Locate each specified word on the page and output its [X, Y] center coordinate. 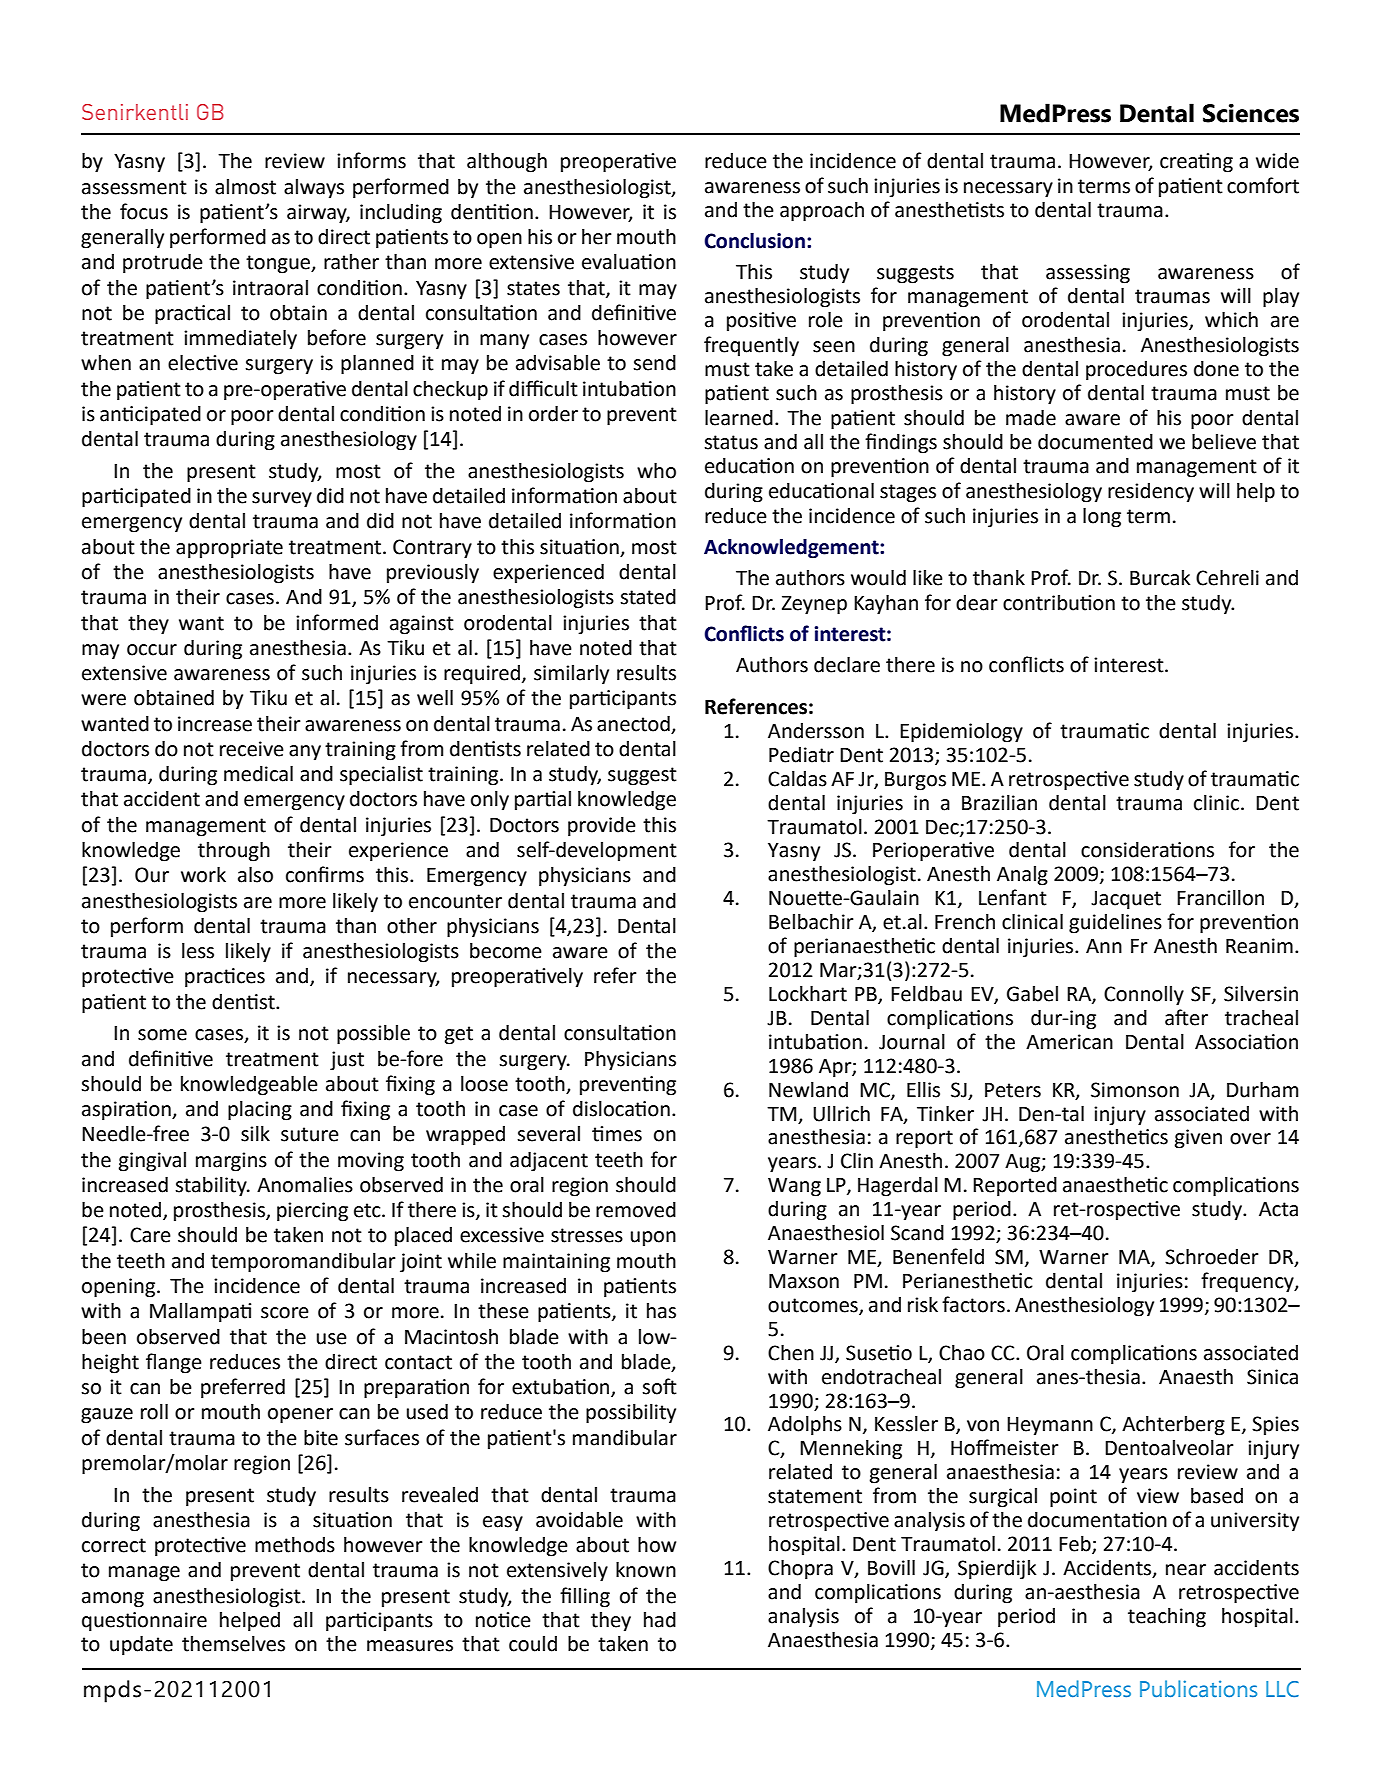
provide [602, 827]
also [255, 875]
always [314, 189]
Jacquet [1126, 900]
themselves [233, 1644]
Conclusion [754, 241]
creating [1196, 163]
